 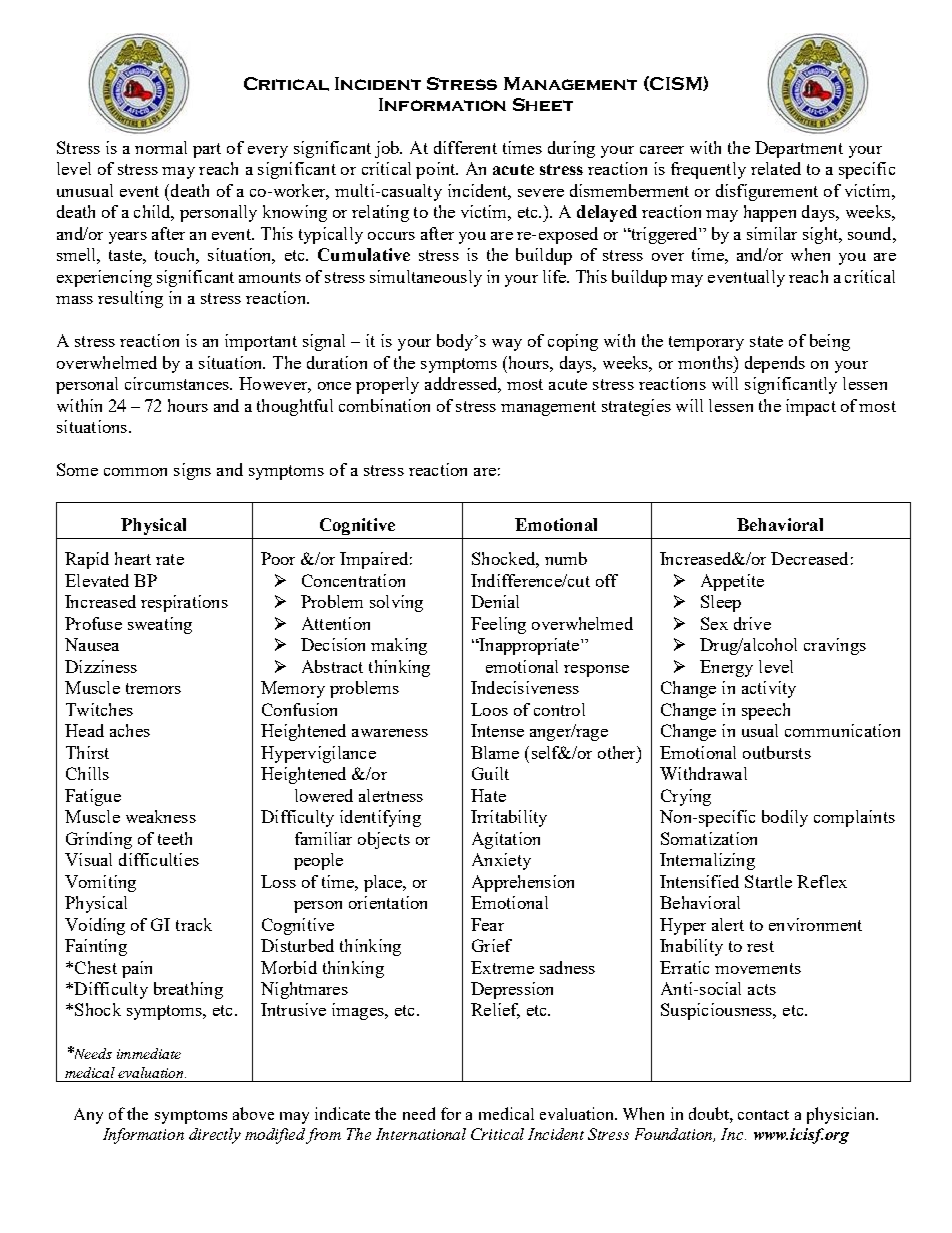 What do you see at coordinates (811, 407) in the image?
I see `impact` at bounding box center [811, 407].
